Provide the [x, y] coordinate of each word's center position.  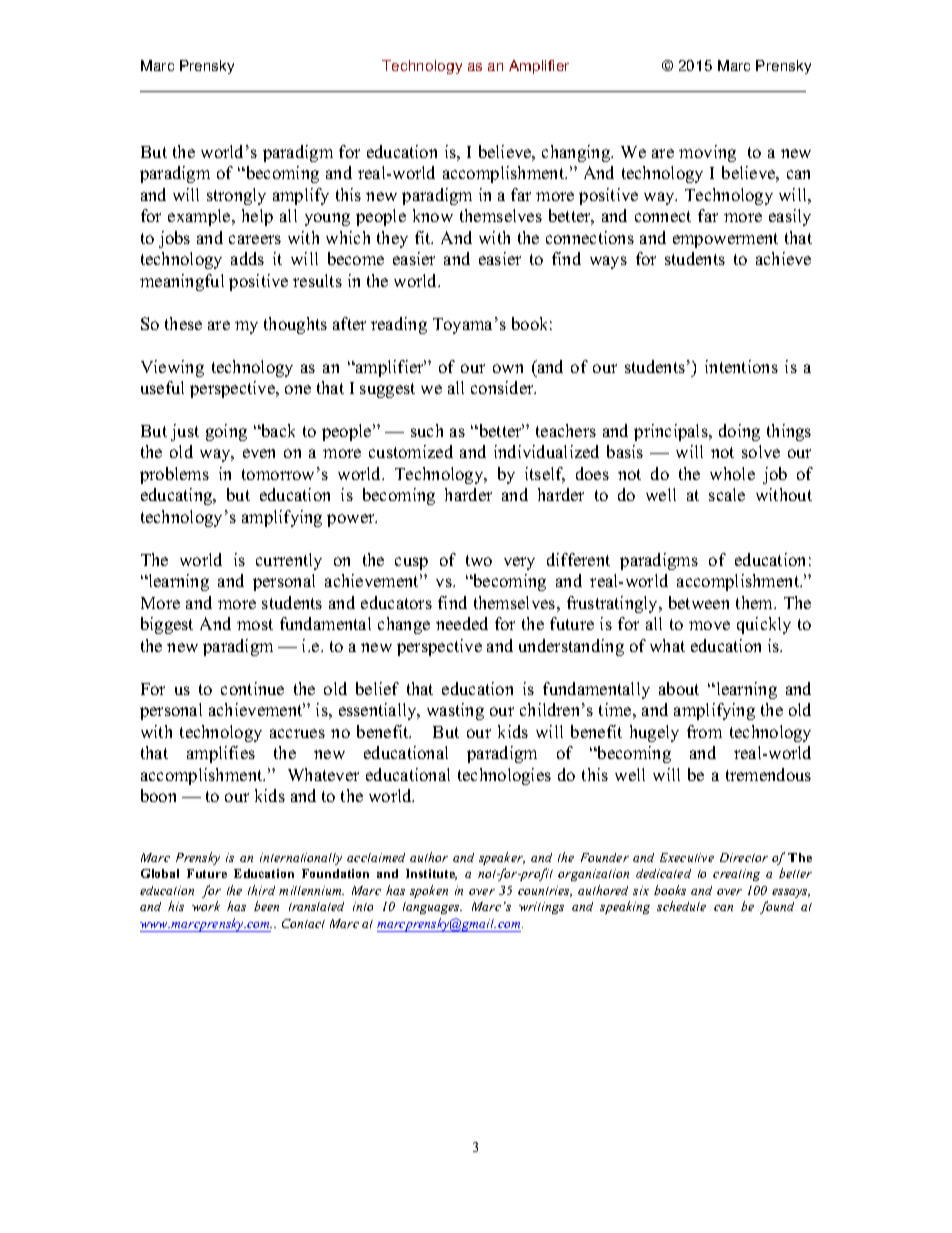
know [433, 215]
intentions [741, 366]
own [508, 368]
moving [707, 153]
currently [289, 561]
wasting [455, 711]
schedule [681, 906]
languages [432, 908]
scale [727, 494]
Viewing [172, 368]
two [479, 560]
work [206, 906]
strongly [236, 196]
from [704, 731]
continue [252, 688]
